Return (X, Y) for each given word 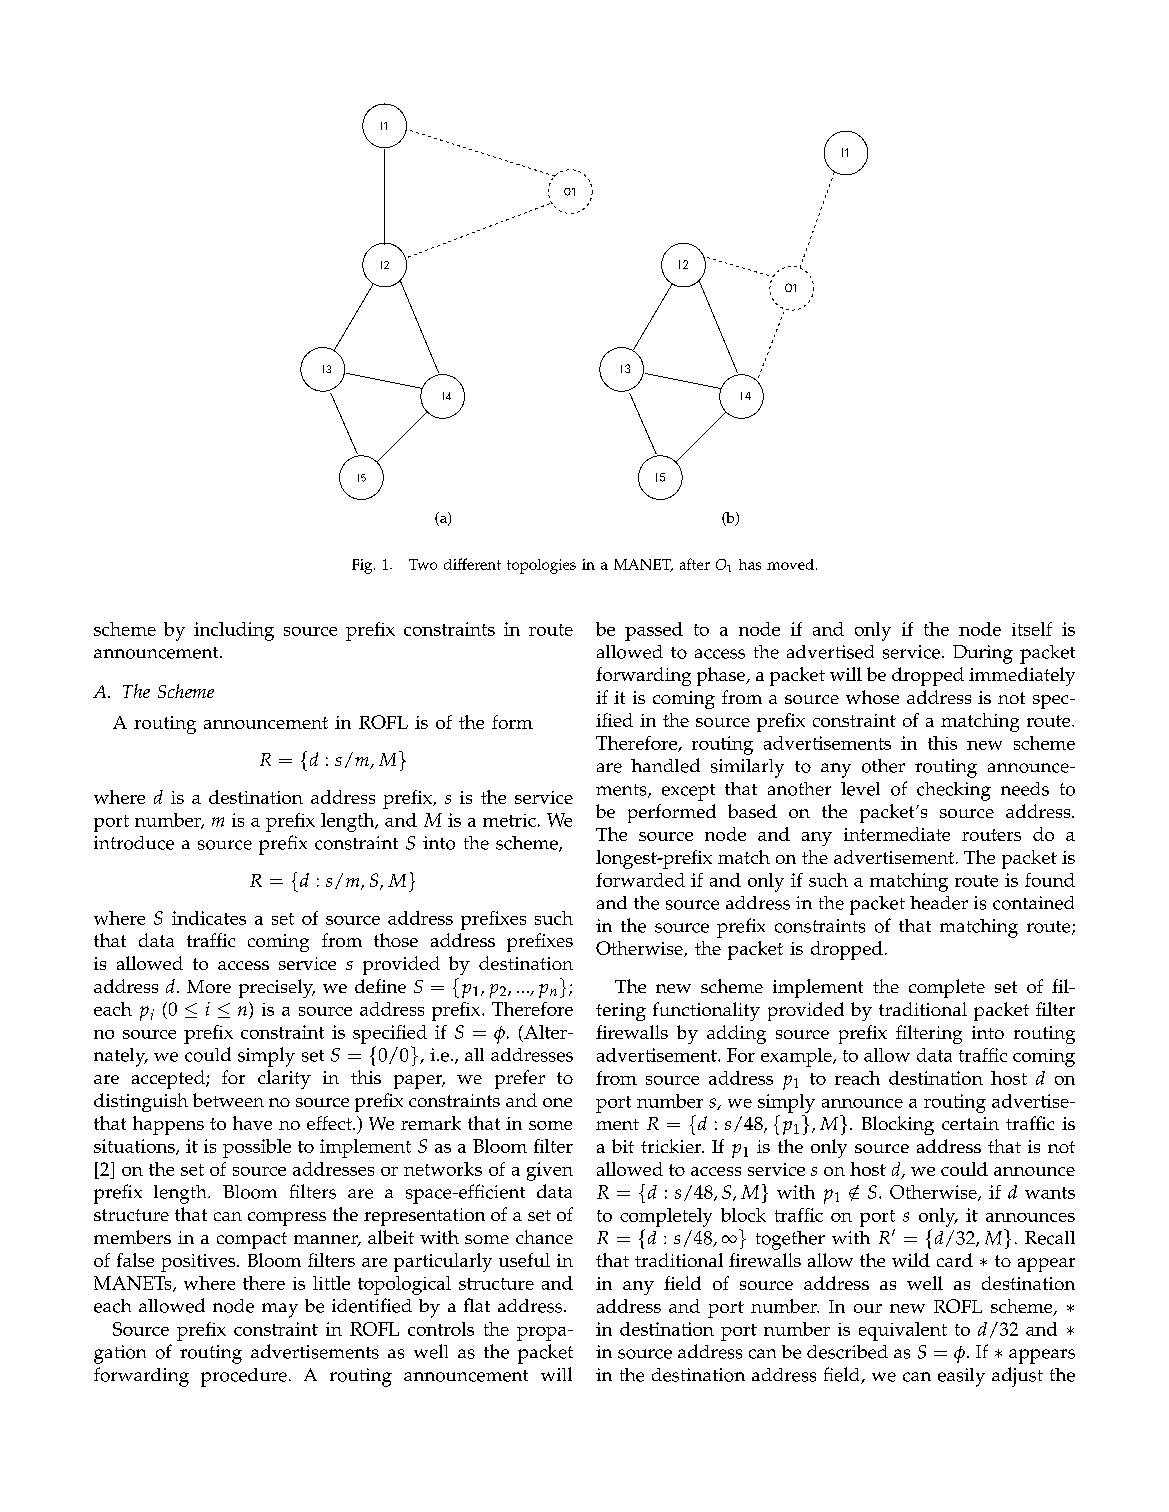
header (939, 903)
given (550, 1171)
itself (1032, 629)
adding (736, 1034)
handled (665, 765)
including (234, 631)
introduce (134, 843)
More (209, 986)
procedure (244, 1377)
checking (954, 791)
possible (257, 1148)
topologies (541, 566)
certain (970, 1123)
